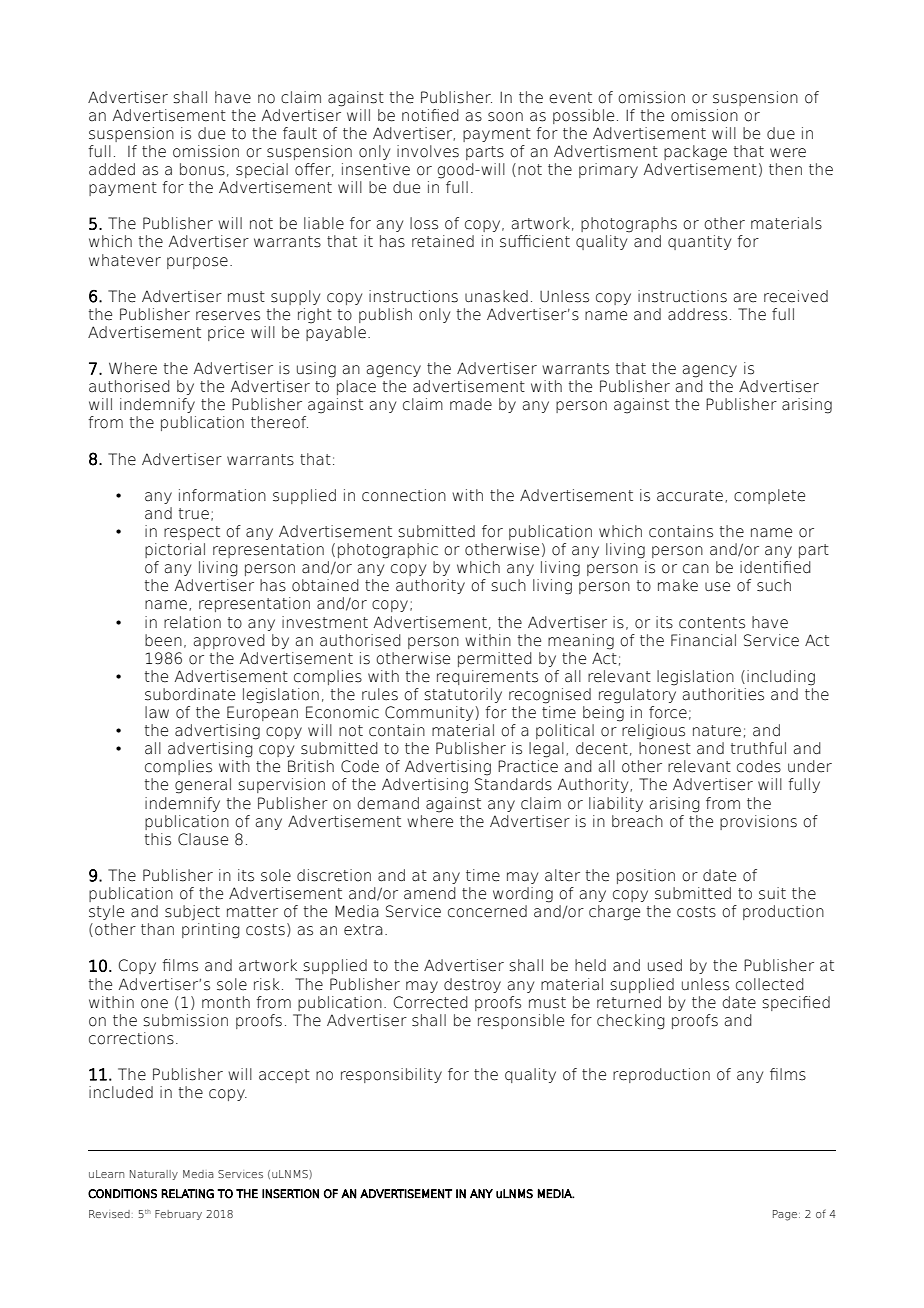  What do you see at coordinates (202, 169) in the screenshot?
I see `bonus` at bounding box center [202, 169].
